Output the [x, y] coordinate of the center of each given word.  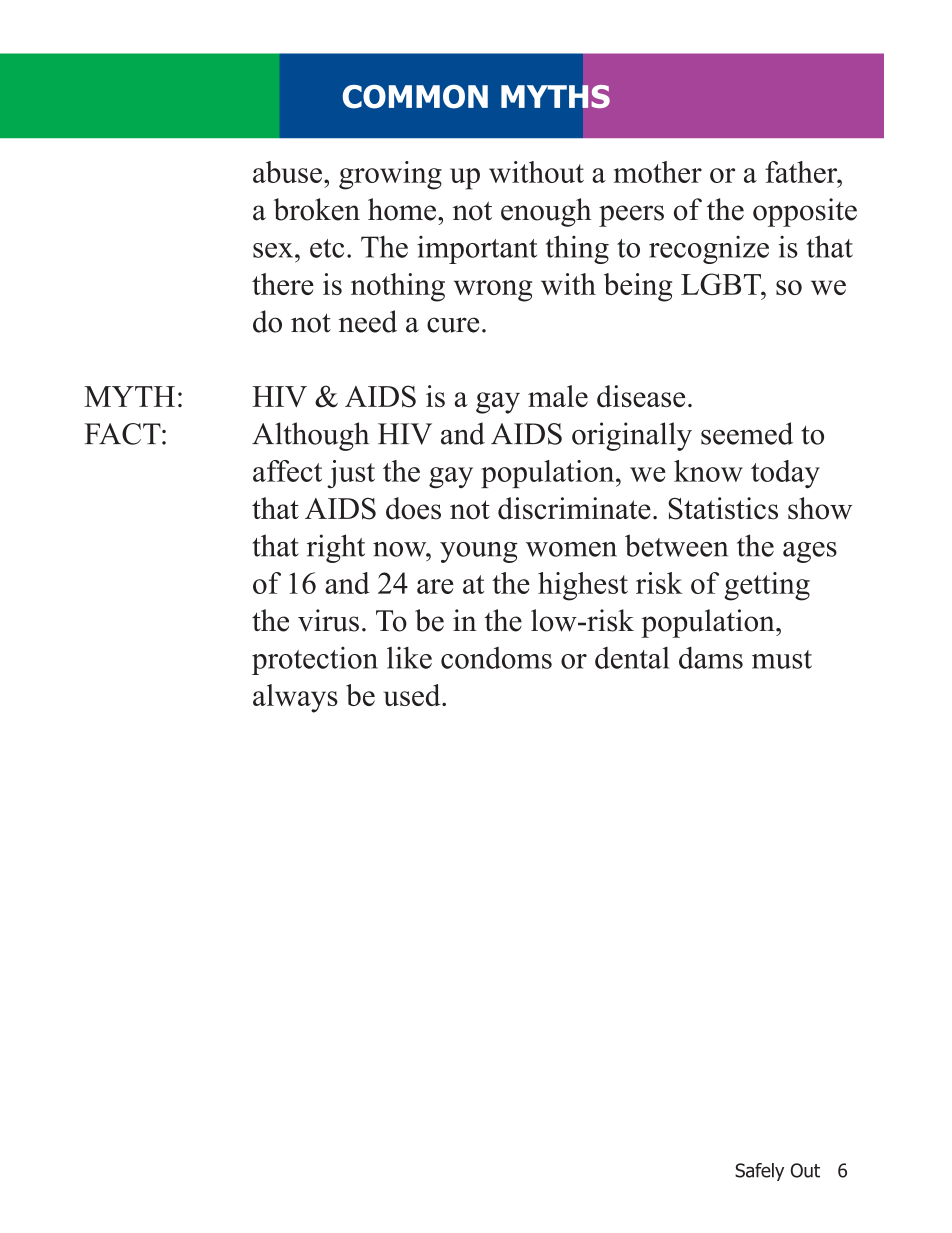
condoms [496, 658]
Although [310, 436]
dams [711, 658]
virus [328, 620]
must [782, 659]
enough [546, 212]
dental [632, 658]
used [413, 695]
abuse [287, 172]
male [558, 396]
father [802, 172]
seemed [747, 433]
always [295, 698]
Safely [759, 1172]
